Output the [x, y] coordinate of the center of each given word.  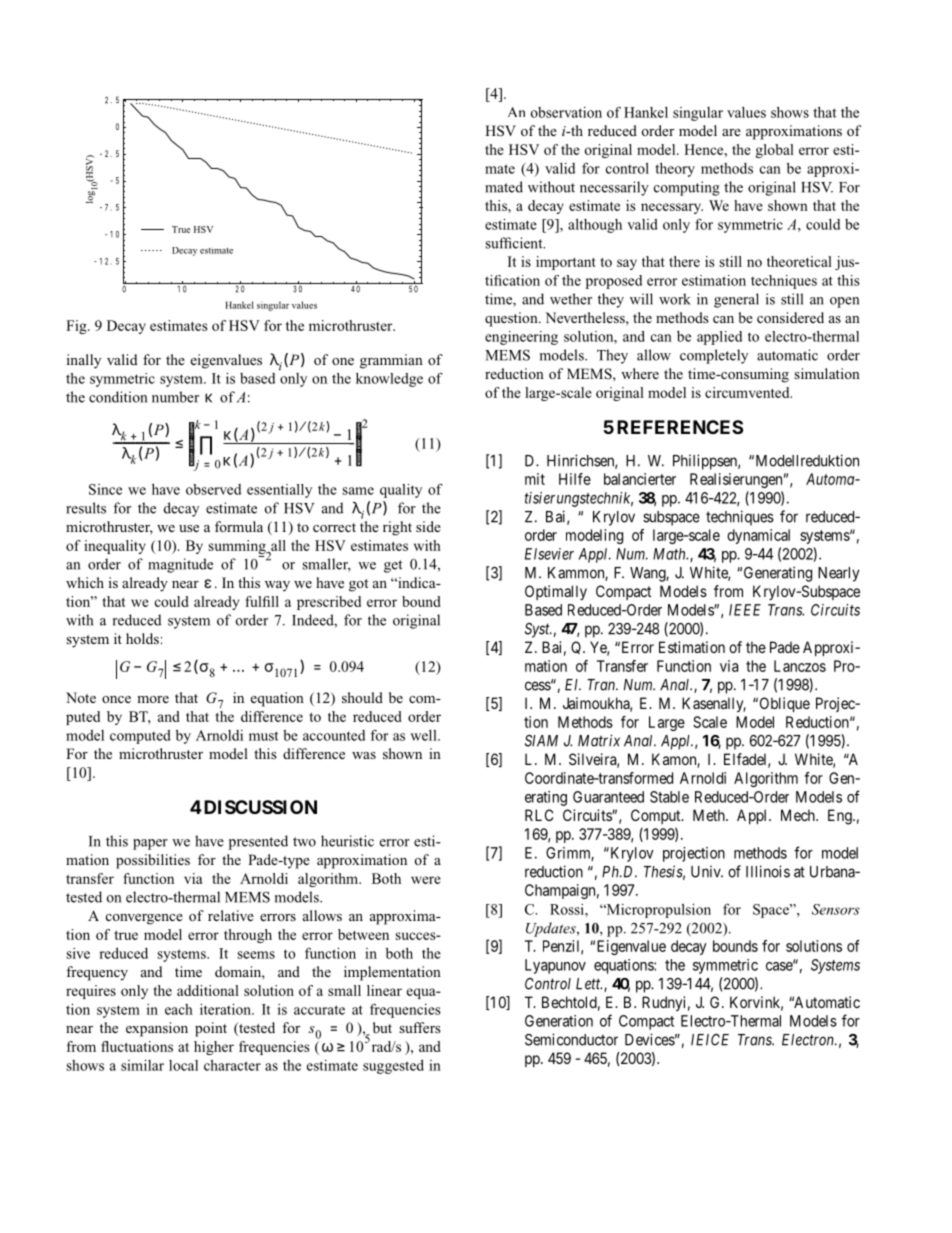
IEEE [745, 610]
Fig [77, 327]
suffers [420, 1027]
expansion [157, 1029]
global [775, 151]
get [393, 566]
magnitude [180, 565]
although [595, 225]
